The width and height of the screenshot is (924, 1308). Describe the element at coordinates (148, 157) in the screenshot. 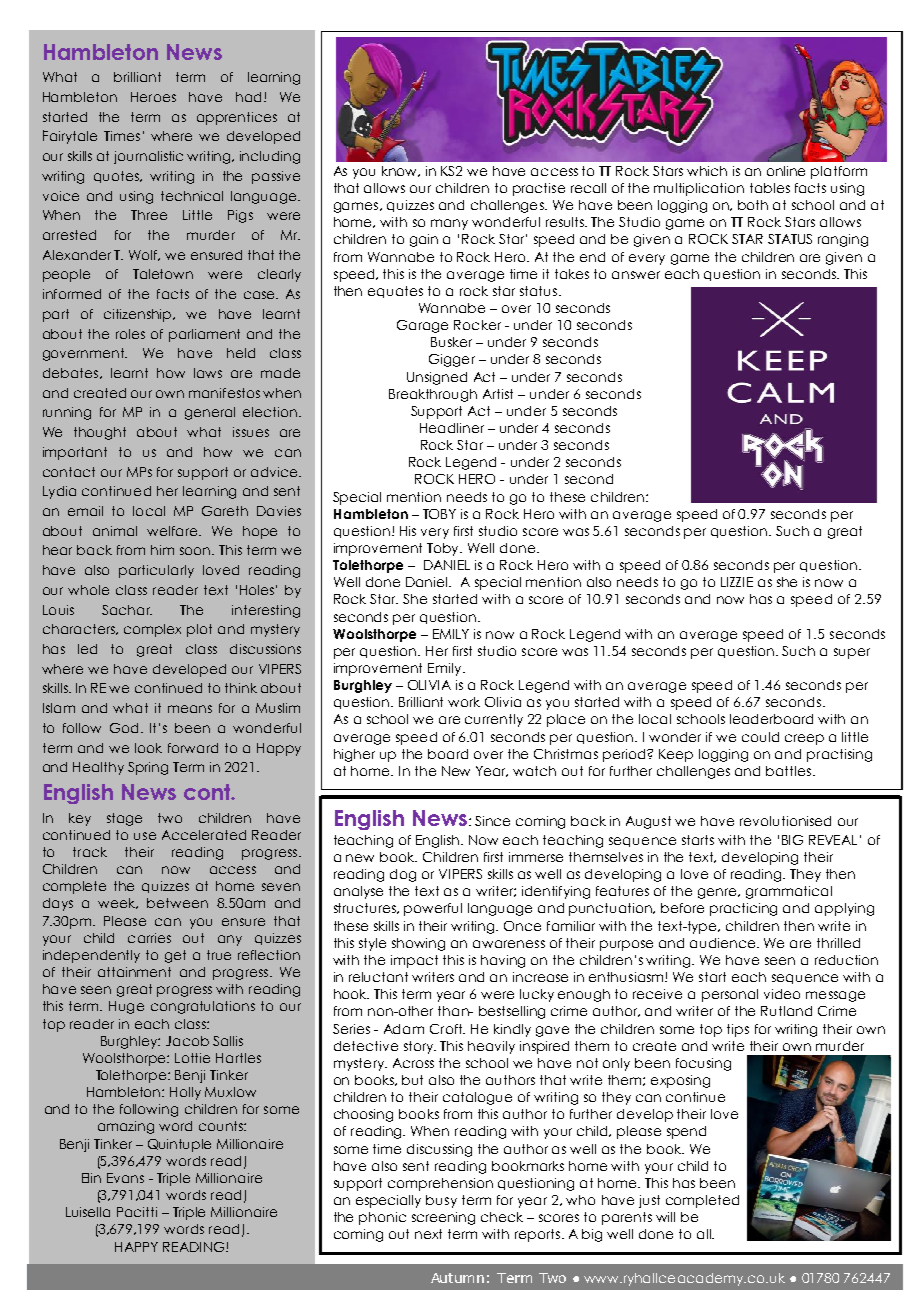

I see `journalistic` at that location.
